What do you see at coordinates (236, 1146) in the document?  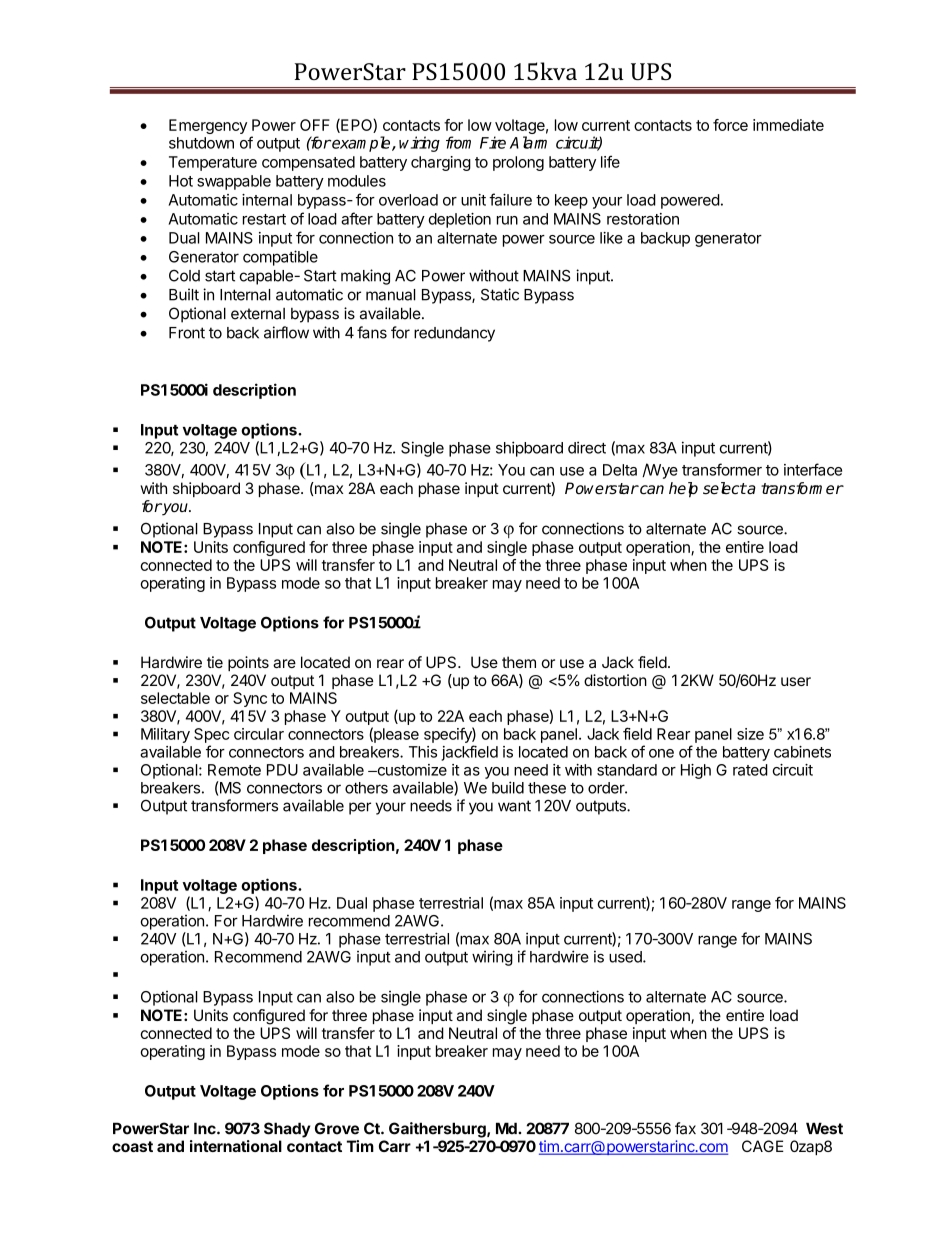 I see `international` at bounding box center [236, 1146].
